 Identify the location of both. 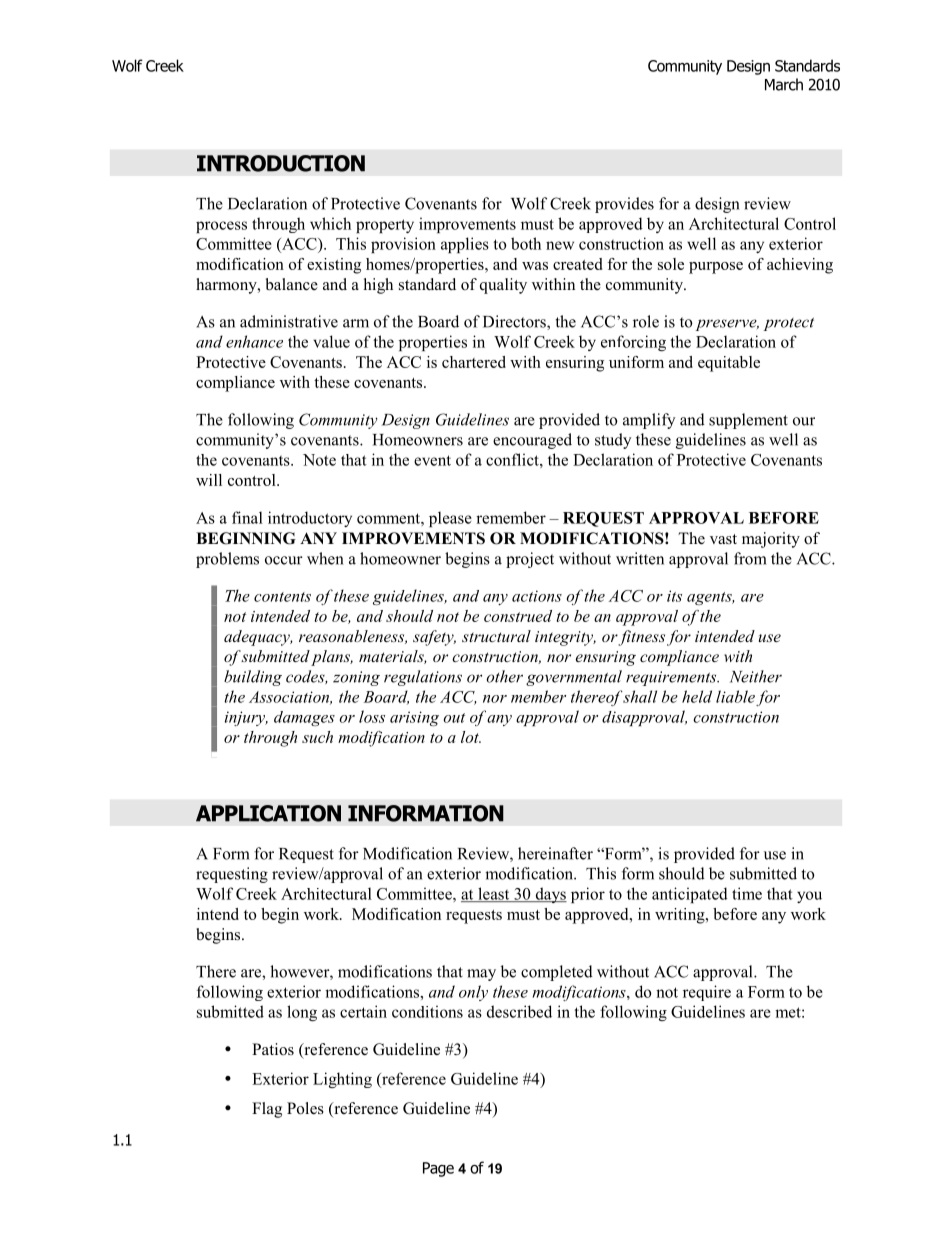
(526, 243).
